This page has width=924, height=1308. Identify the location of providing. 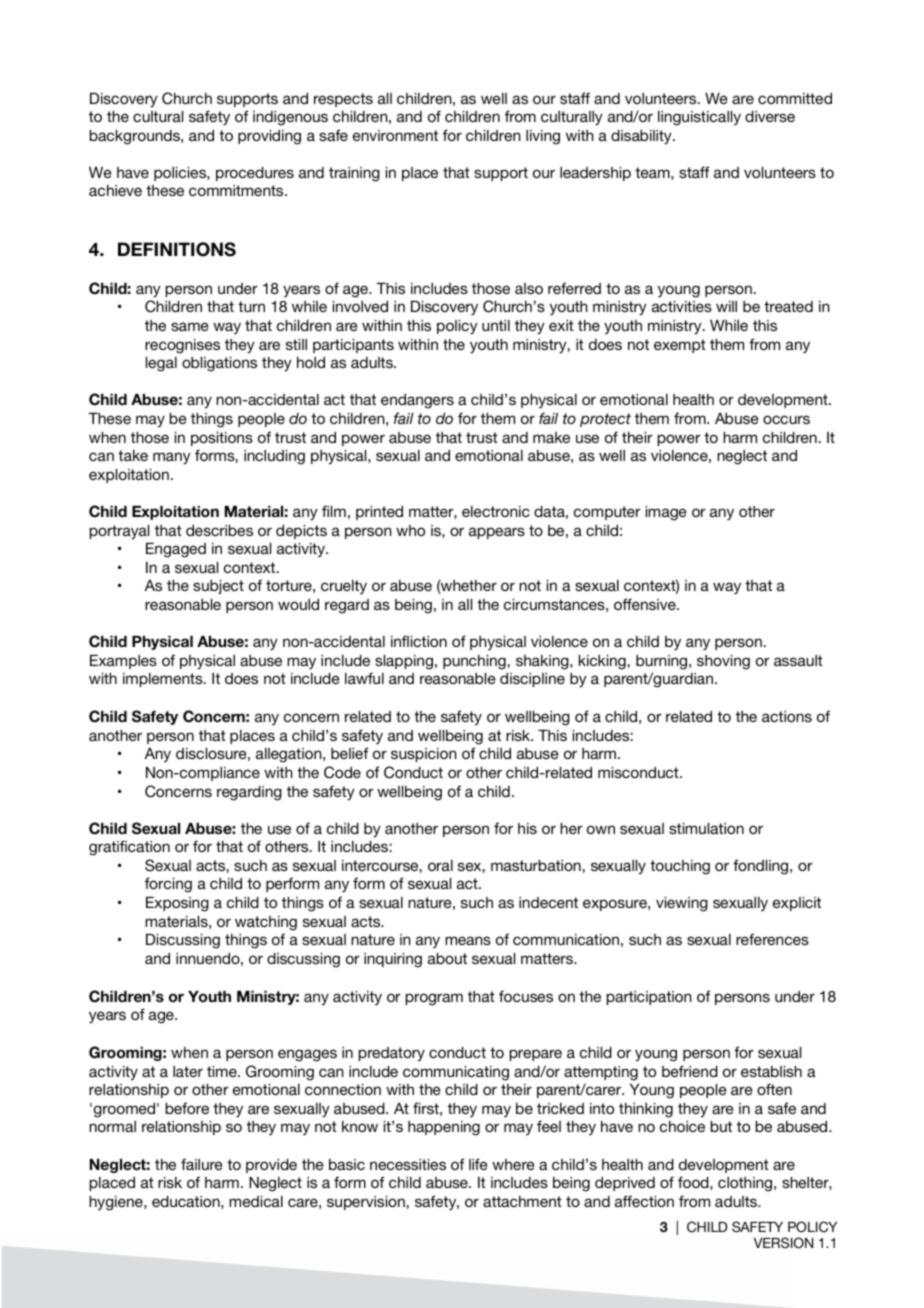
(269, 137).
